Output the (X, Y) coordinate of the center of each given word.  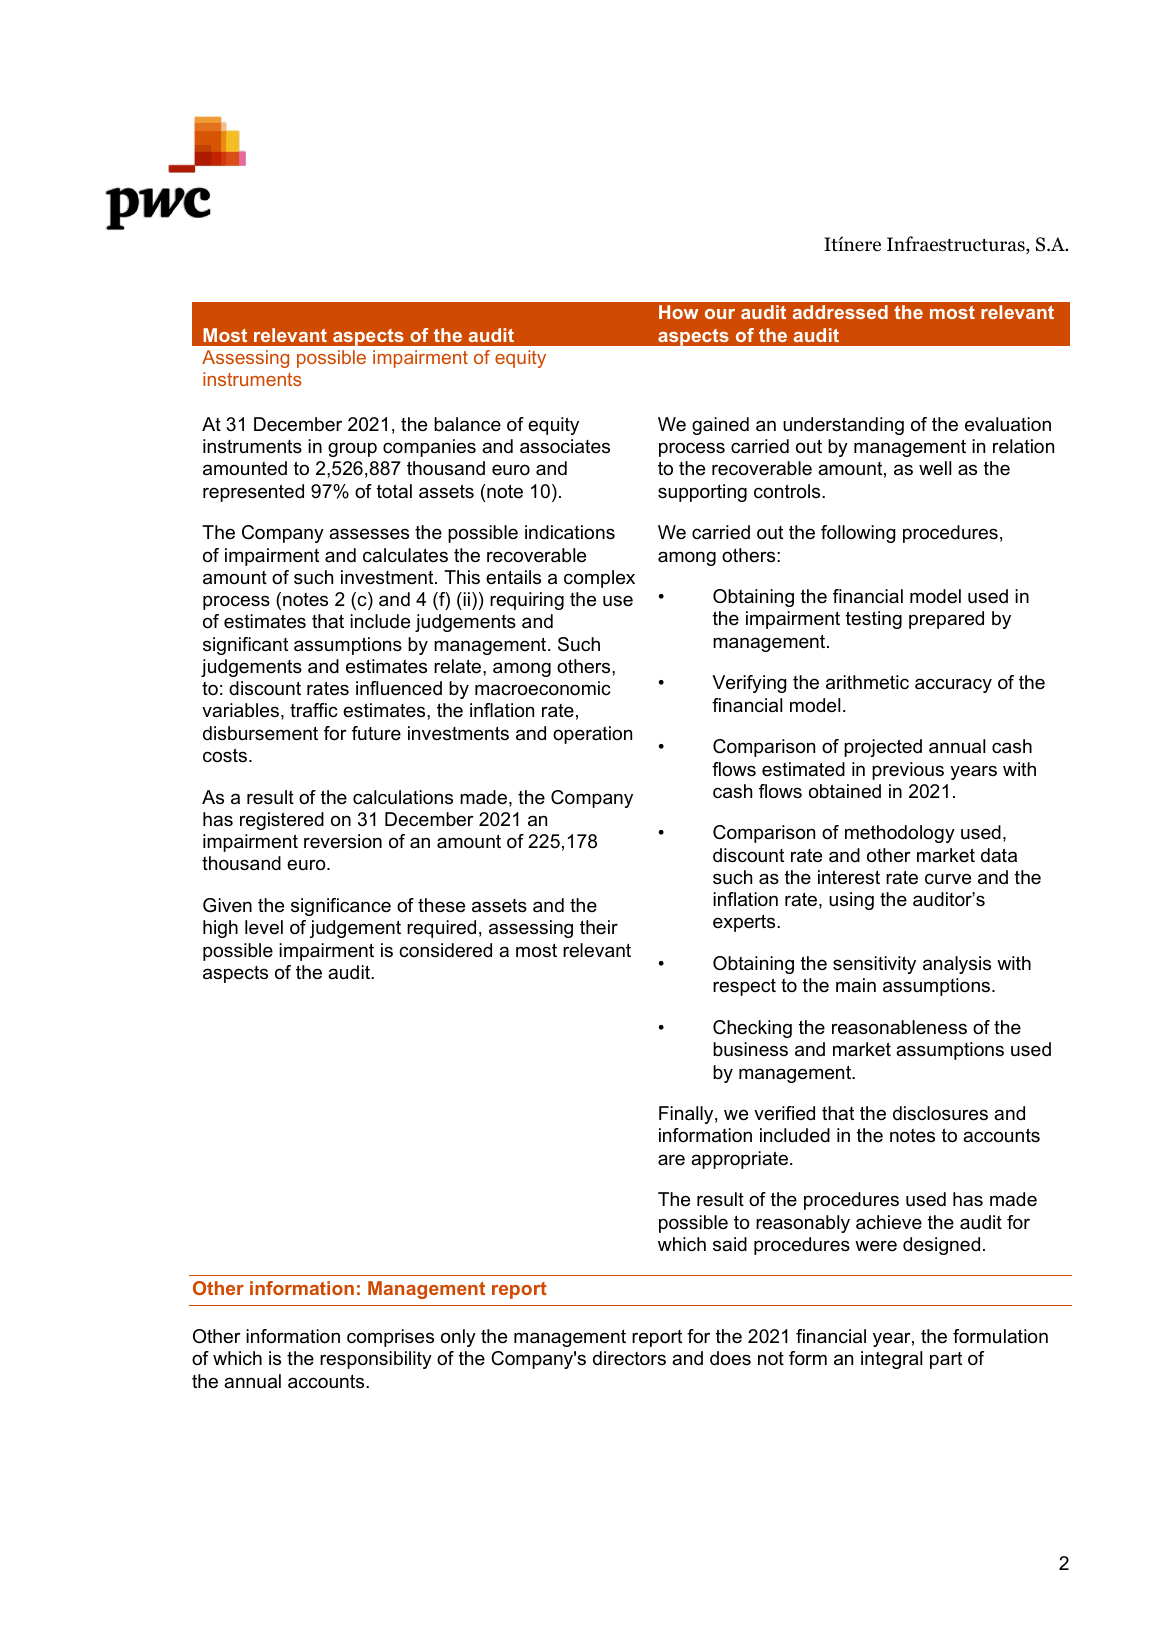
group (352, 449)
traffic (313, 710)
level (264, 927)
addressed (840, 312)
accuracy (953, 685)
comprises (390, 1338)
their (599, 927)
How (679, 312)
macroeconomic (542, 688)
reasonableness (899, 1027)
